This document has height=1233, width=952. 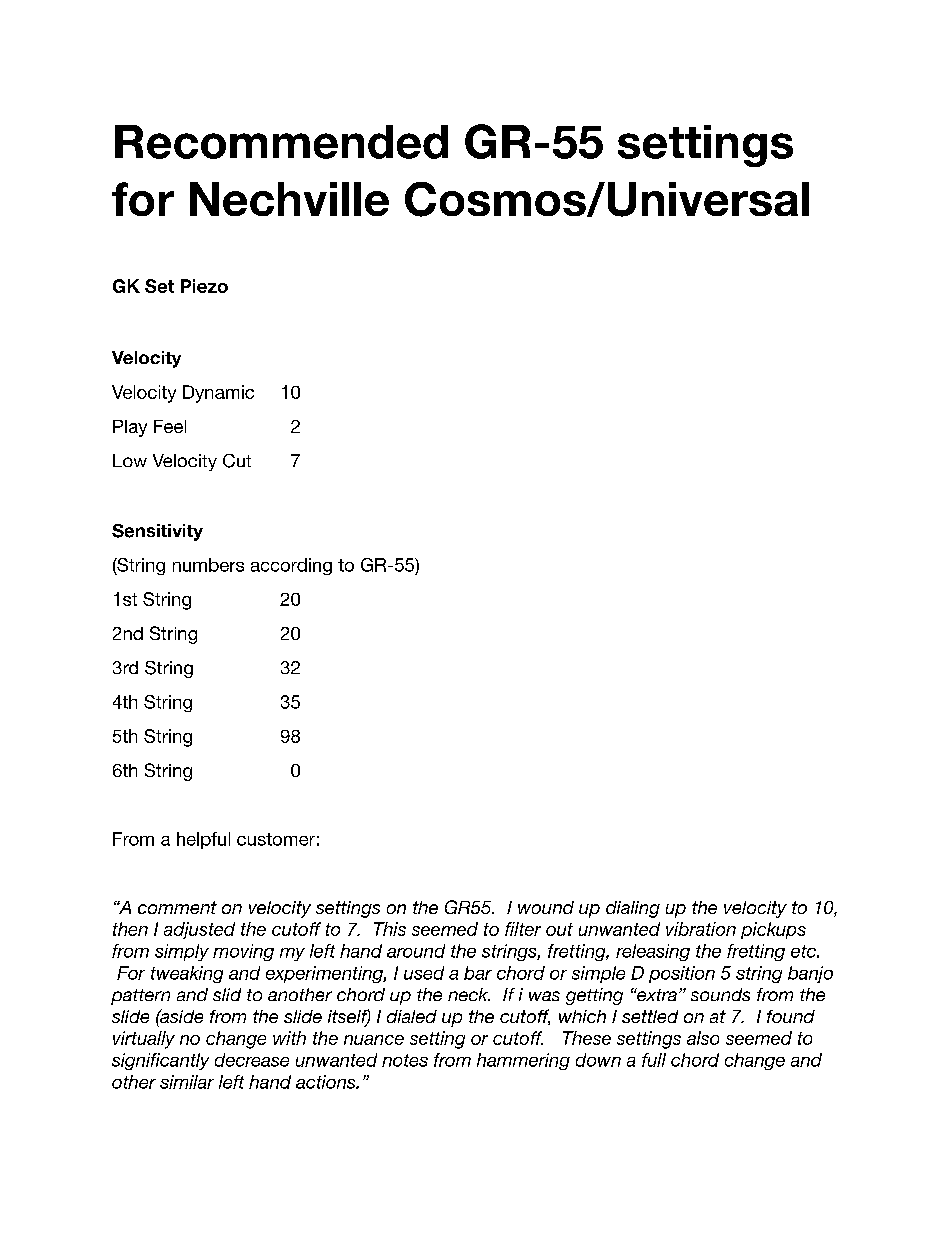 What do you see at coordinates (208, 565) in the document?
I see `numbers` at bounding box center [208, 565].
